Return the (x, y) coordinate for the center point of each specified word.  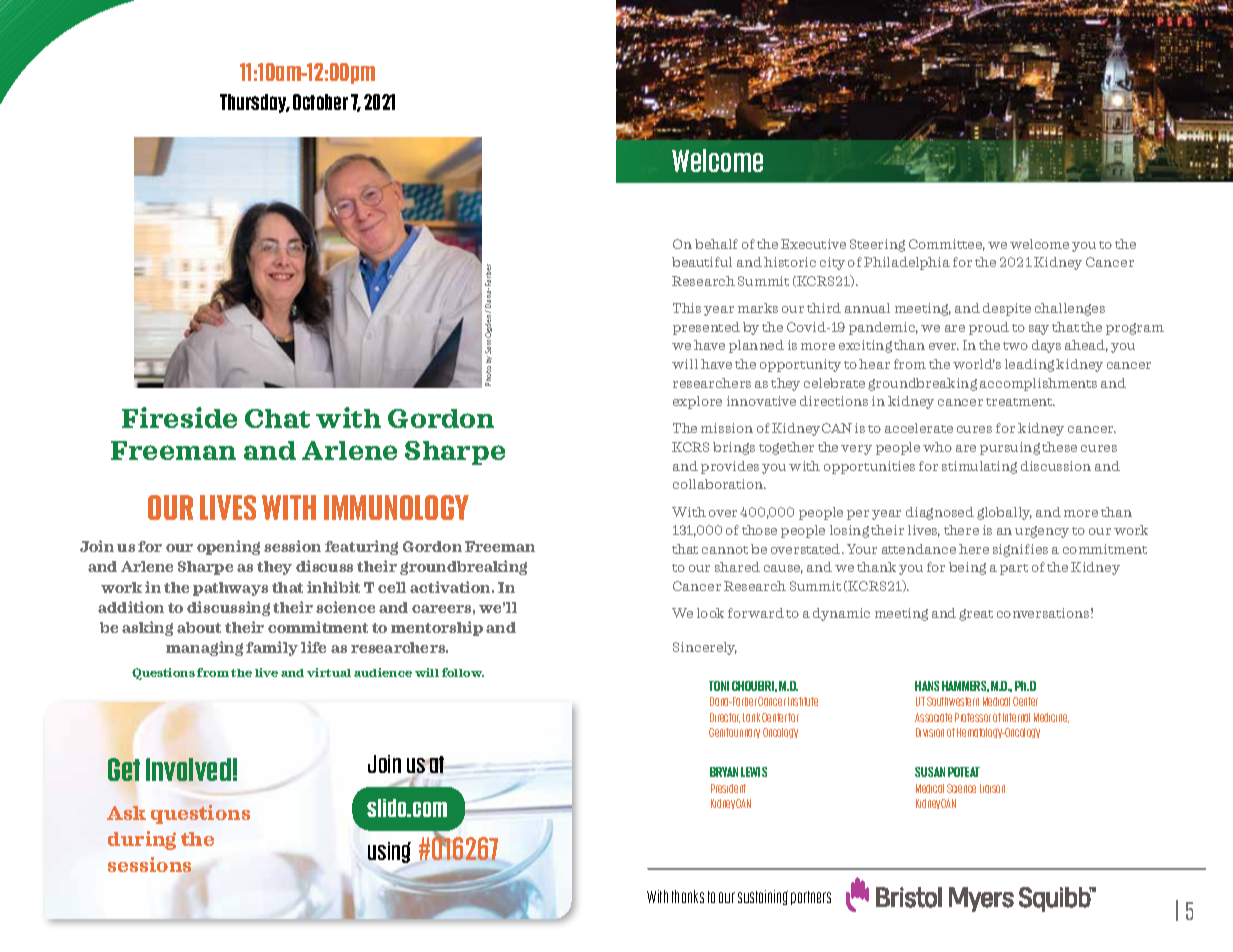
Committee (947, 245)
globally (1004, 513)
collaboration (719, 484)
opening (228, 547)
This (687, 308)
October (320, 102)
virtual (329, 672)
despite (1007, 309)
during (142, 840)
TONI (719, 686)
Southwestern (953, 701)
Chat (277, 418)
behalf (716, 244)
